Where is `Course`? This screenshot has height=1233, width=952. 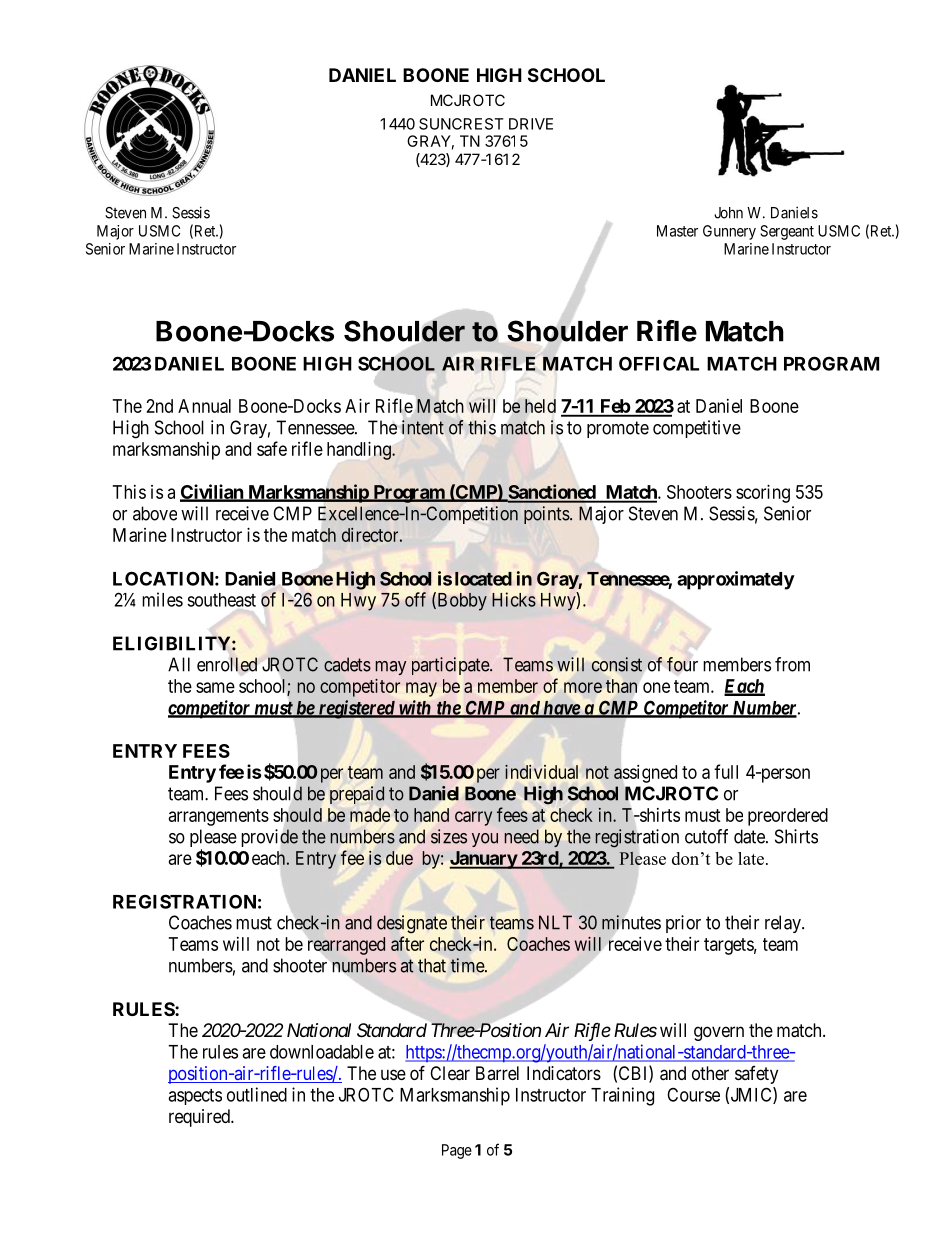 Course is located at coordinates (693, 1094).
